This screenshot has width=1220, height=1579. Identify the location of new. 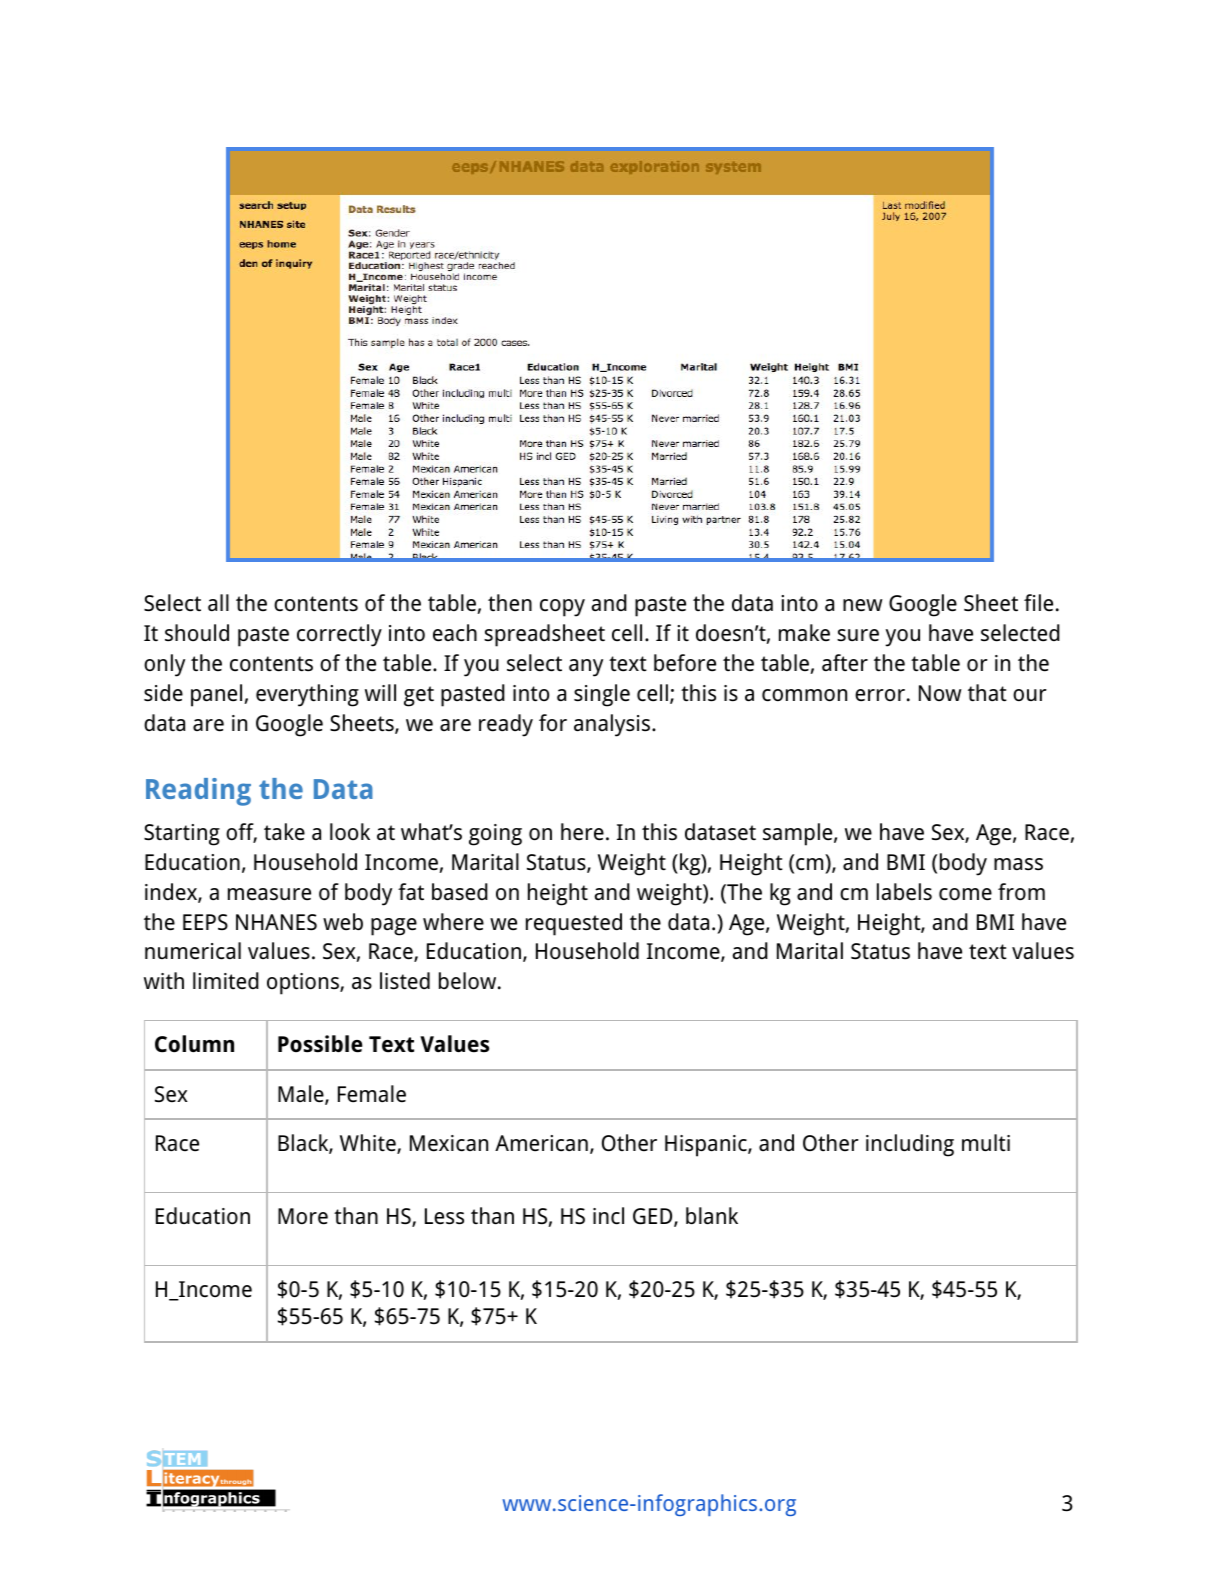
(863, 605).
